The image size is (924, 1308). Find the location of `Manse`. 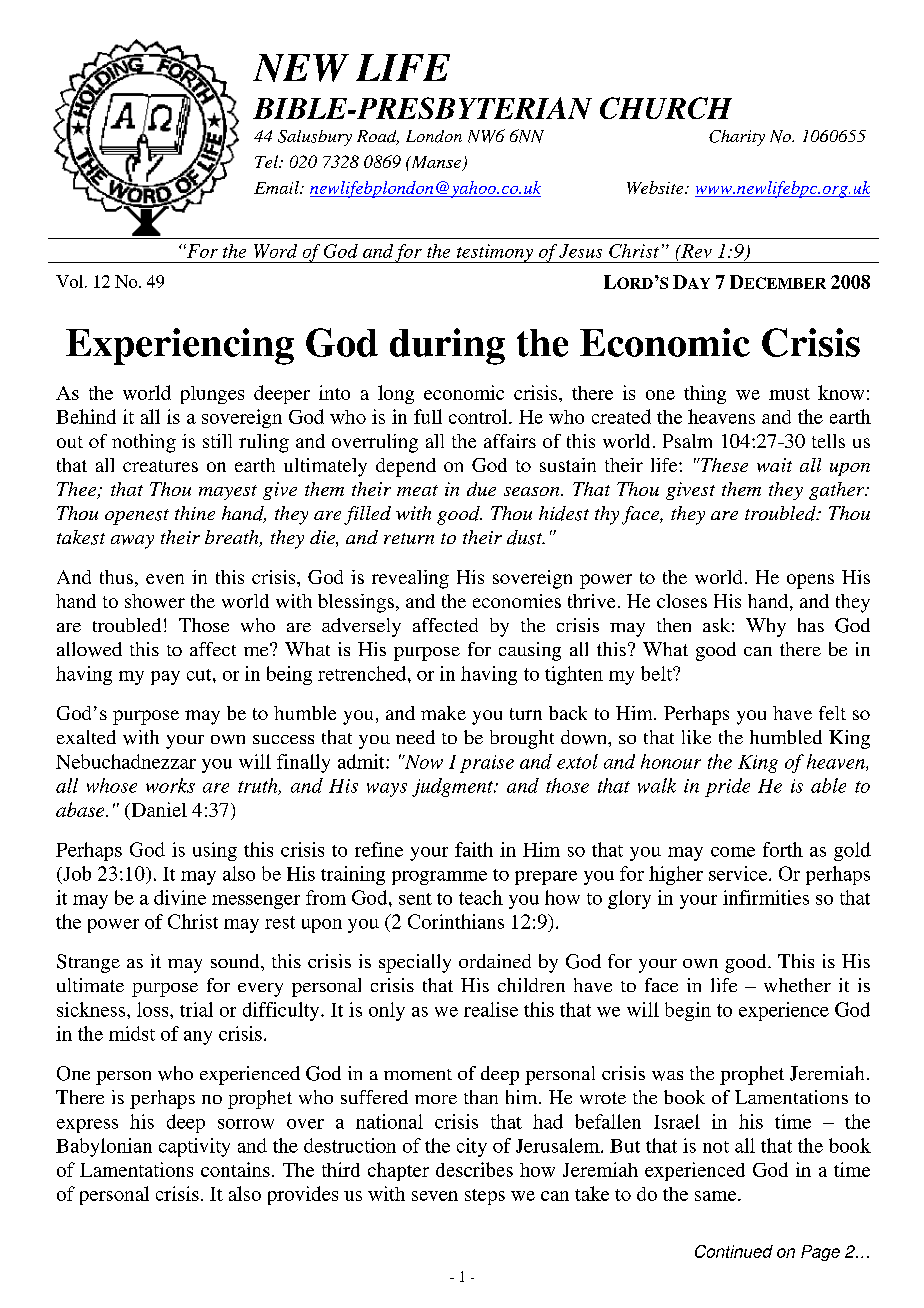

Manse is located at coordinates (436, 163).
